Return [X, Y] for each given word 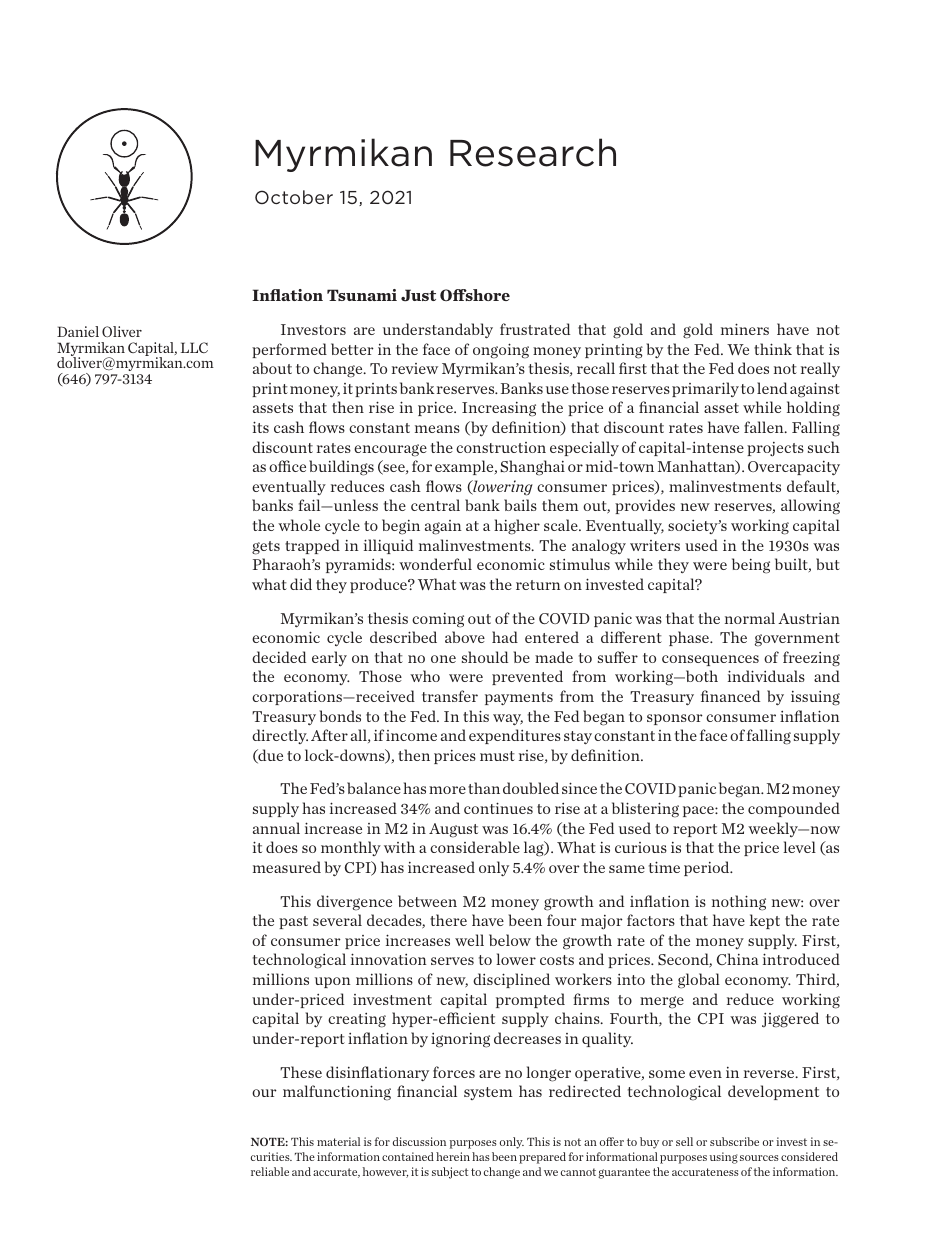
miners [745, 329]
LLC [194, 347]
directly [280, 736]
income [411, 735]
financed [730, 696]
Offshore [475, 295]
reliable [270, 1171]
